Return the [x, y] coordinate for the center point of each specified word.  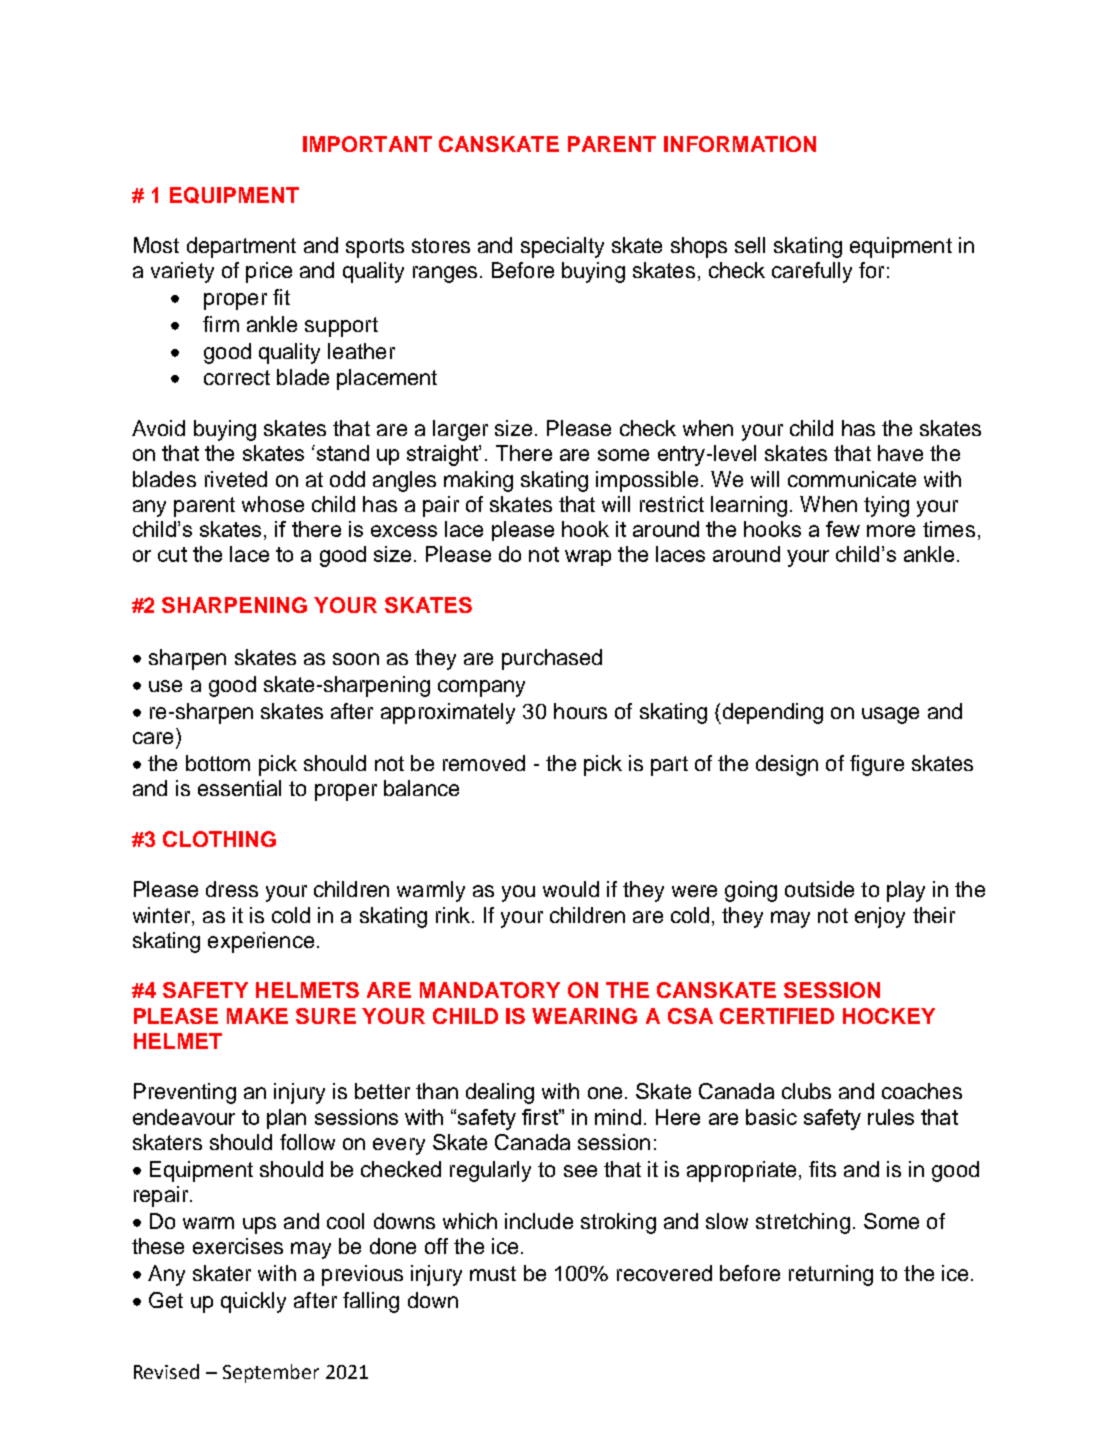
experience [261, 942]
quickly [253, 1302]
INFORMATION [740, 144]
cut [172, 554]
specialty [562, 247]
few [843, 529]
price [269, 272]
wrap [588, 558]
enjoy [880, 917]
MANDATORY [490, 990]
